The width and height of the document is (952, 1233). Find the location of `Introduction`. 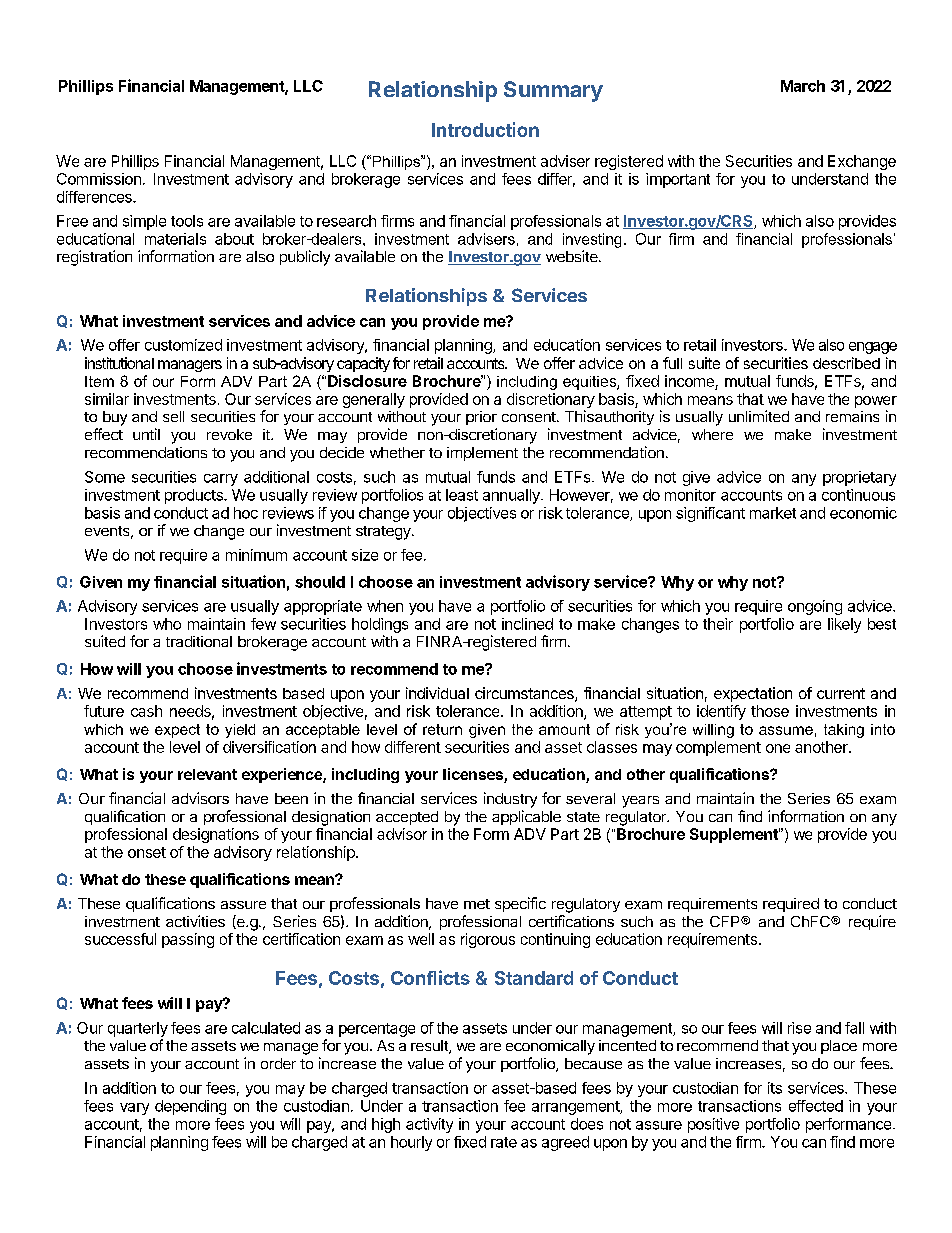

Introduction is located at coordinates (485, 129).
